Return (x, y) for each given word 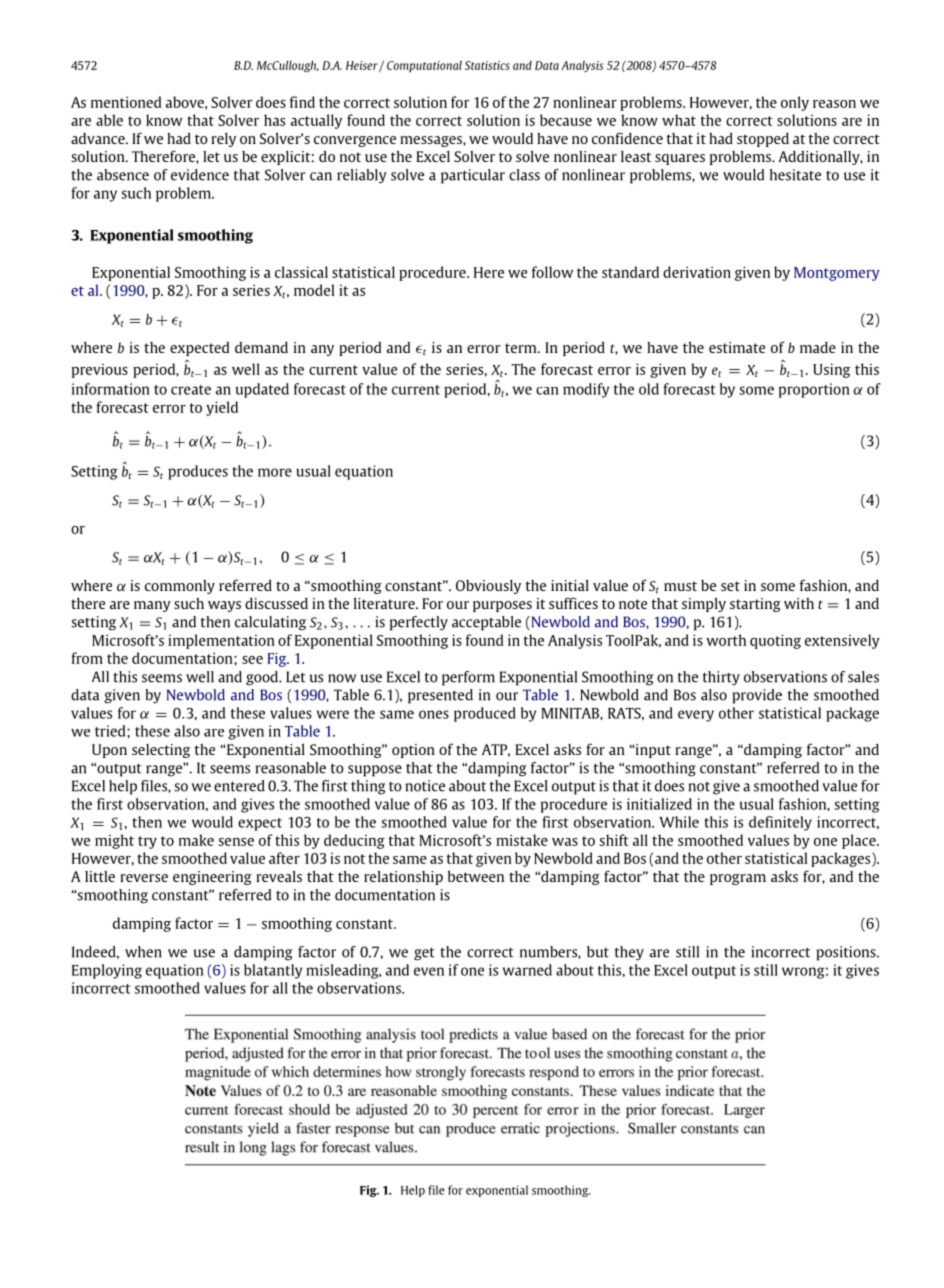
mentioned (126, 102)
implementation (221, 641)
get (424, 954)
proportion (814, 390)
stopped (763, 140)
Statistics (487, 65)
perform (468, 678)
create (191, 390)
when (143, 952)
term (522, 348)
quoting (775, 641)
